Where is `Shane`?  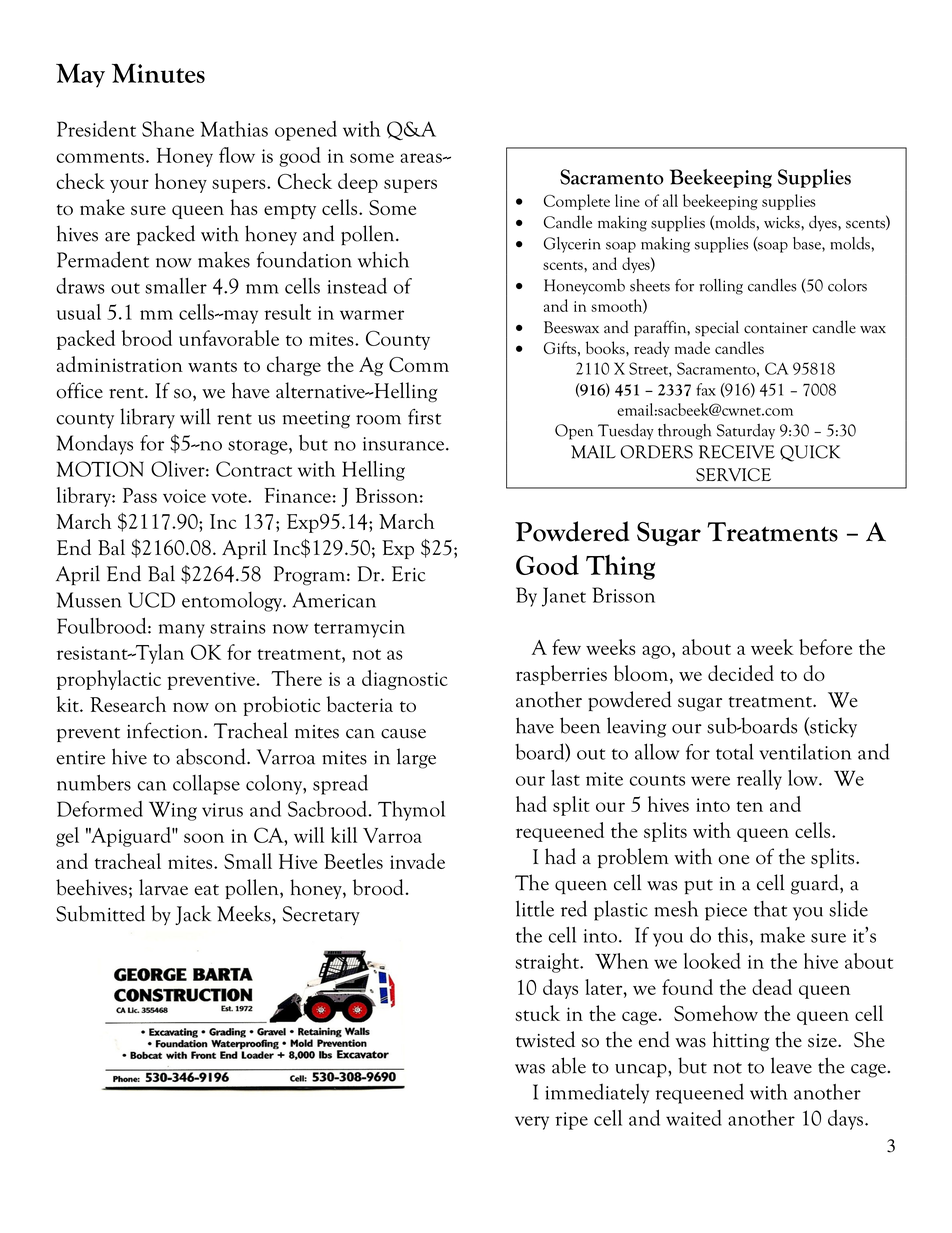 Shane is located at coordinates (168, 129).
